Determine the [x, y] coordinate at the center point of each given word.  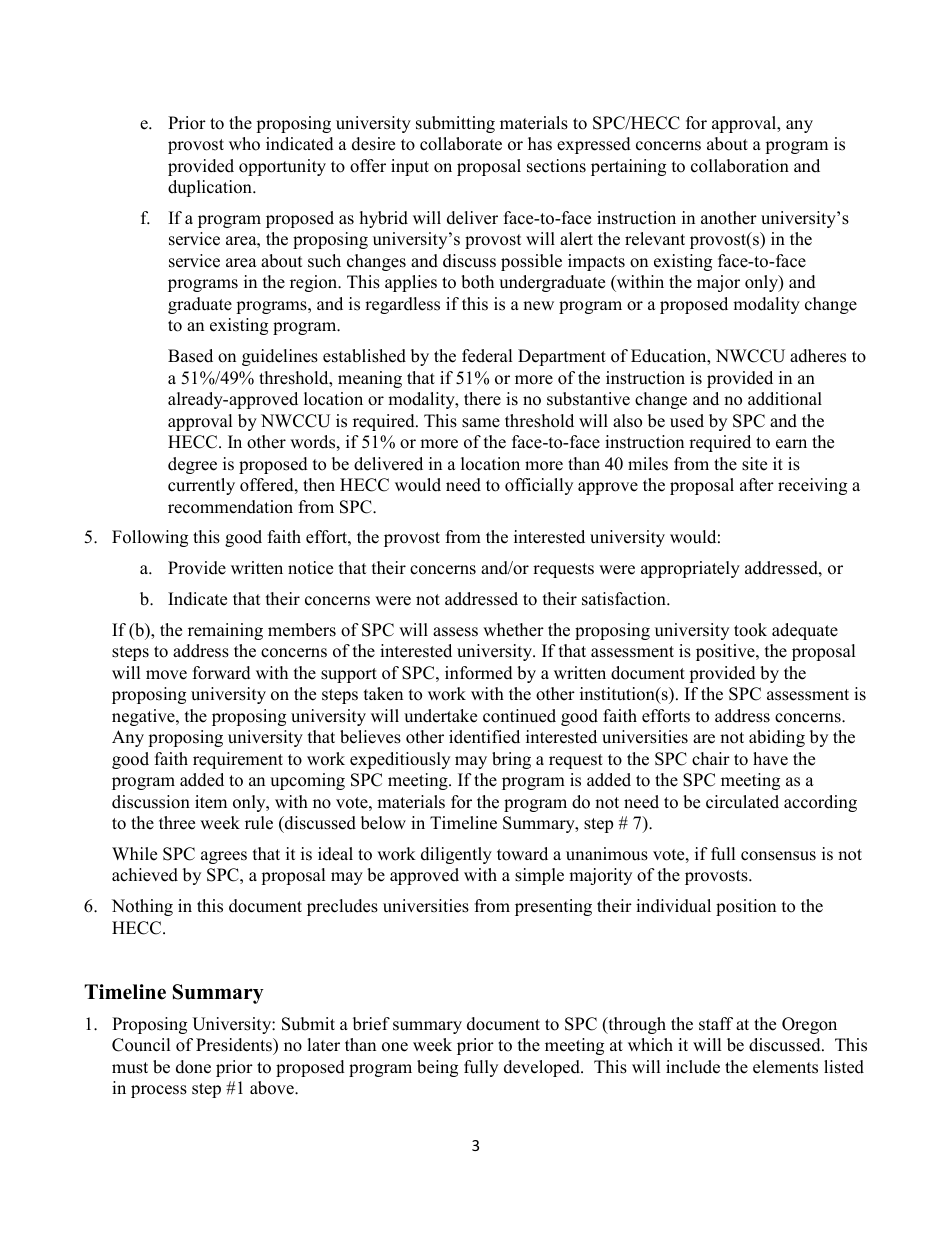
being [437, 1068]
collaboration [740, 166]
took [750, 630]
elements [785, 1067]
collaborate [461, 144]
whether [513, 630]
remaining [225, 631]
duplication [211, 188]
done [193, 1067]
